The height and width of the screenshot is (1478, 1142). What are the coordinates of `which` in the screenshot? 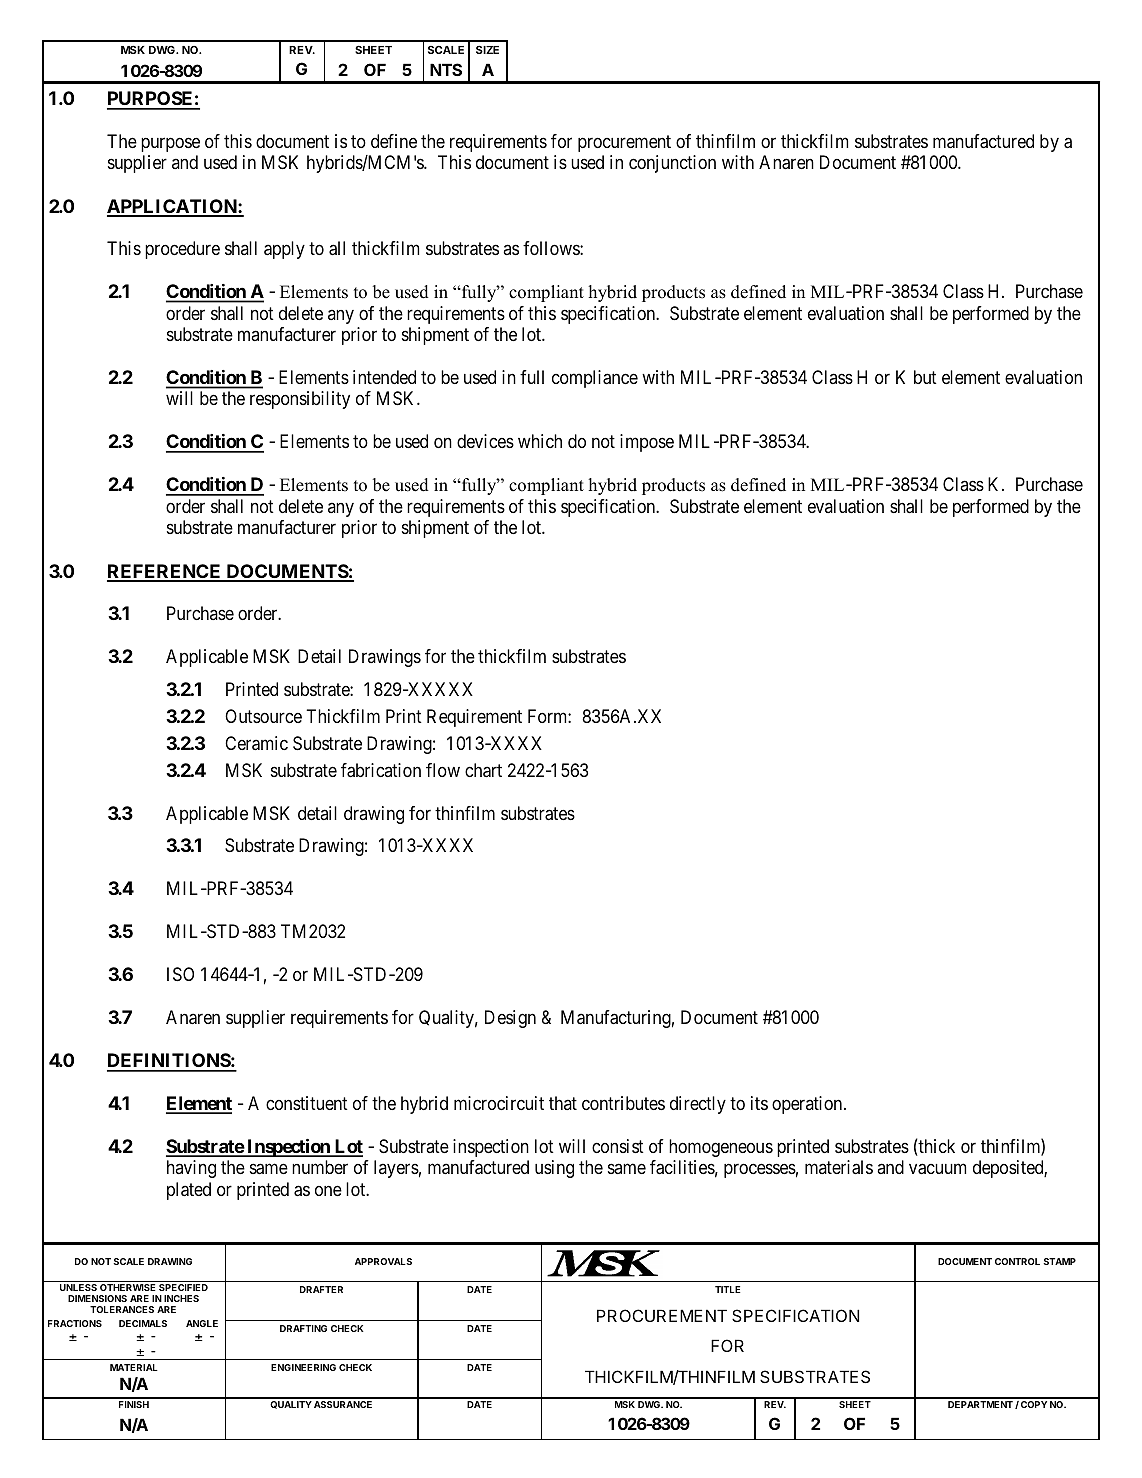 It's located at (540, 441).
